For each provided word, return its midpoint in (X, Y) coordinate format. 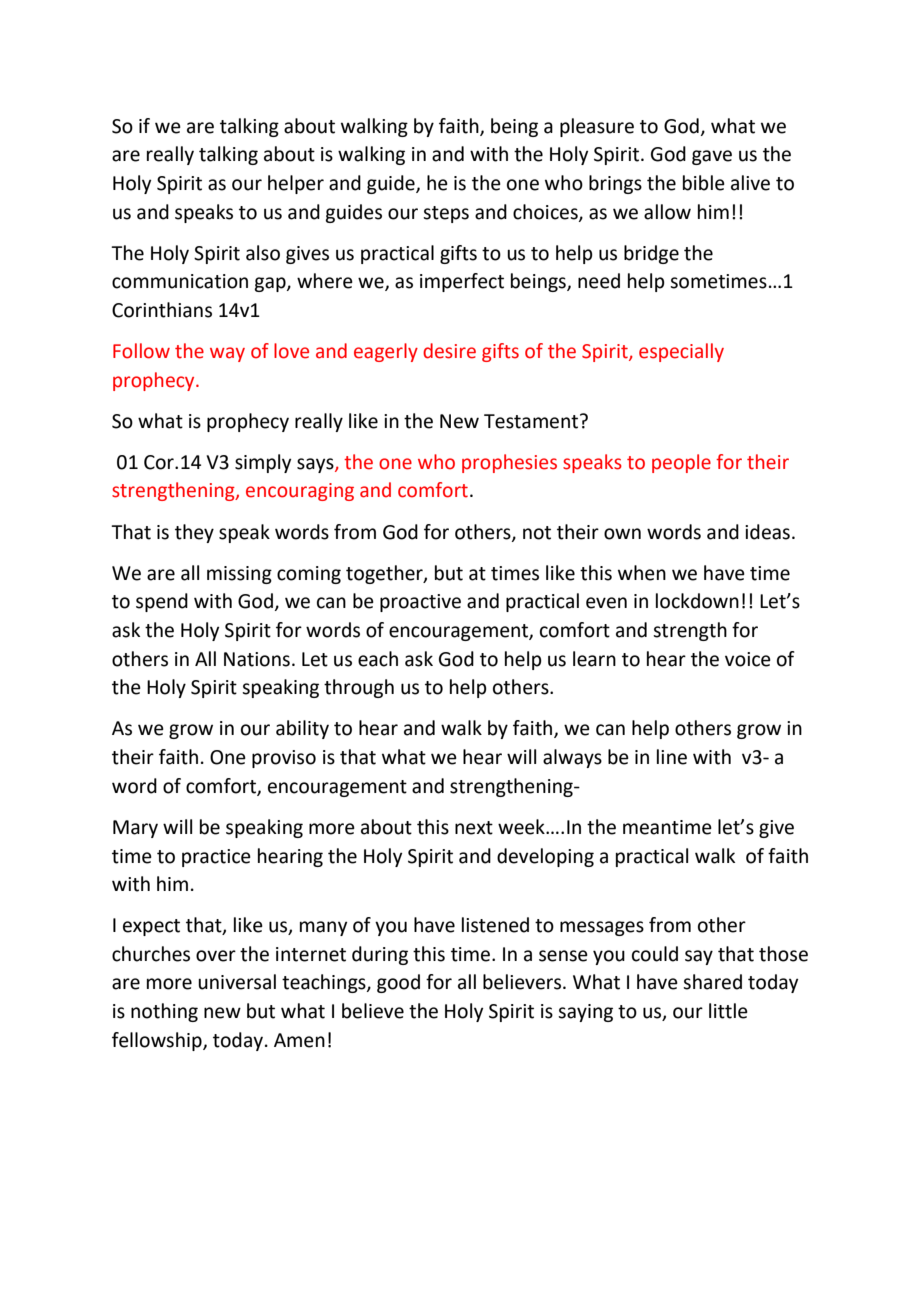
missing (239, 575)
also (263, 253)
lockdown (697, 601)
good (398, 983)
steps (446, 214)
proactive (420, 603)
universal (237, 982)
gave (712, 157)
